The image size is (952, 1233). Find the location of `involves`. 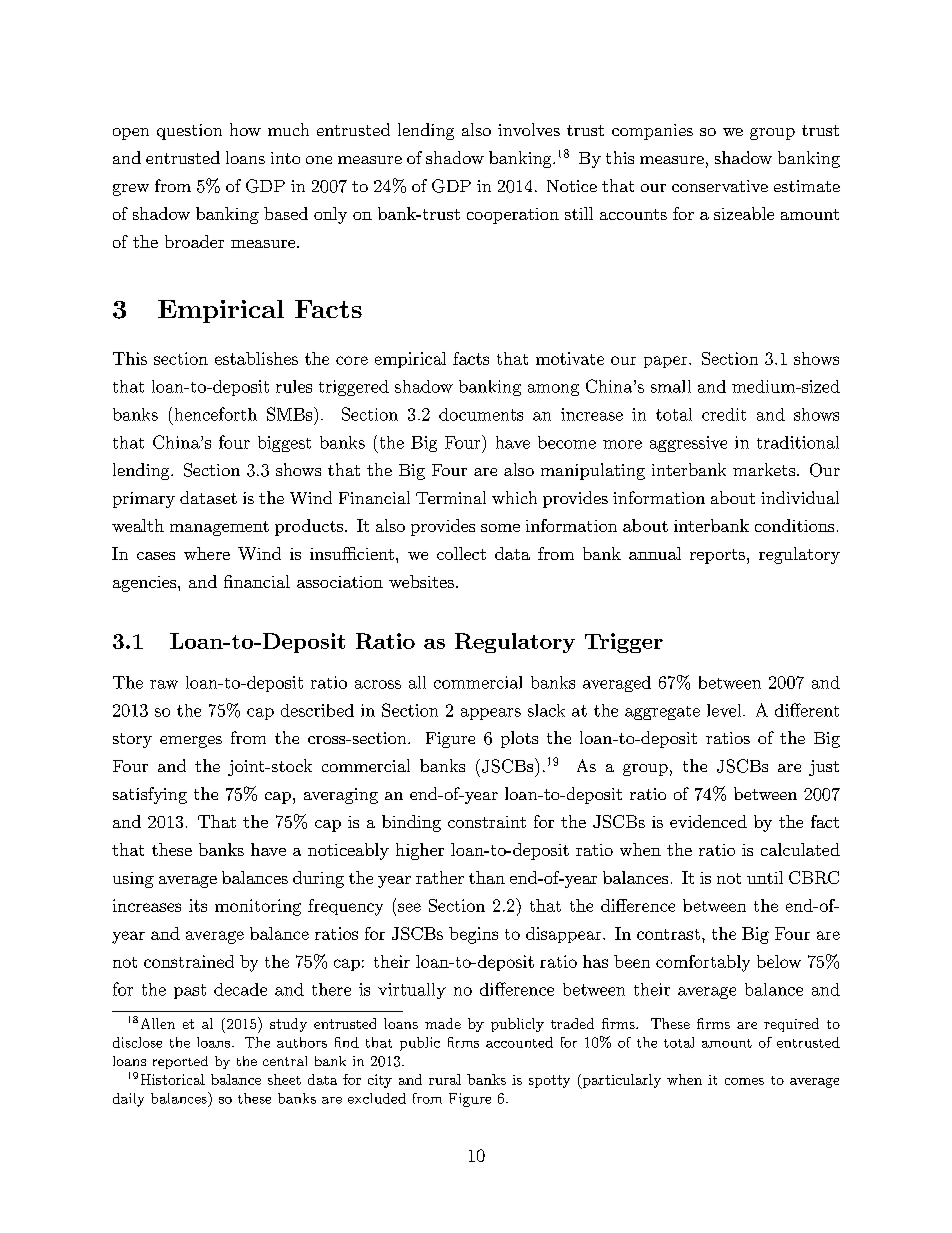

involves is located at coordinates (529, 129).
